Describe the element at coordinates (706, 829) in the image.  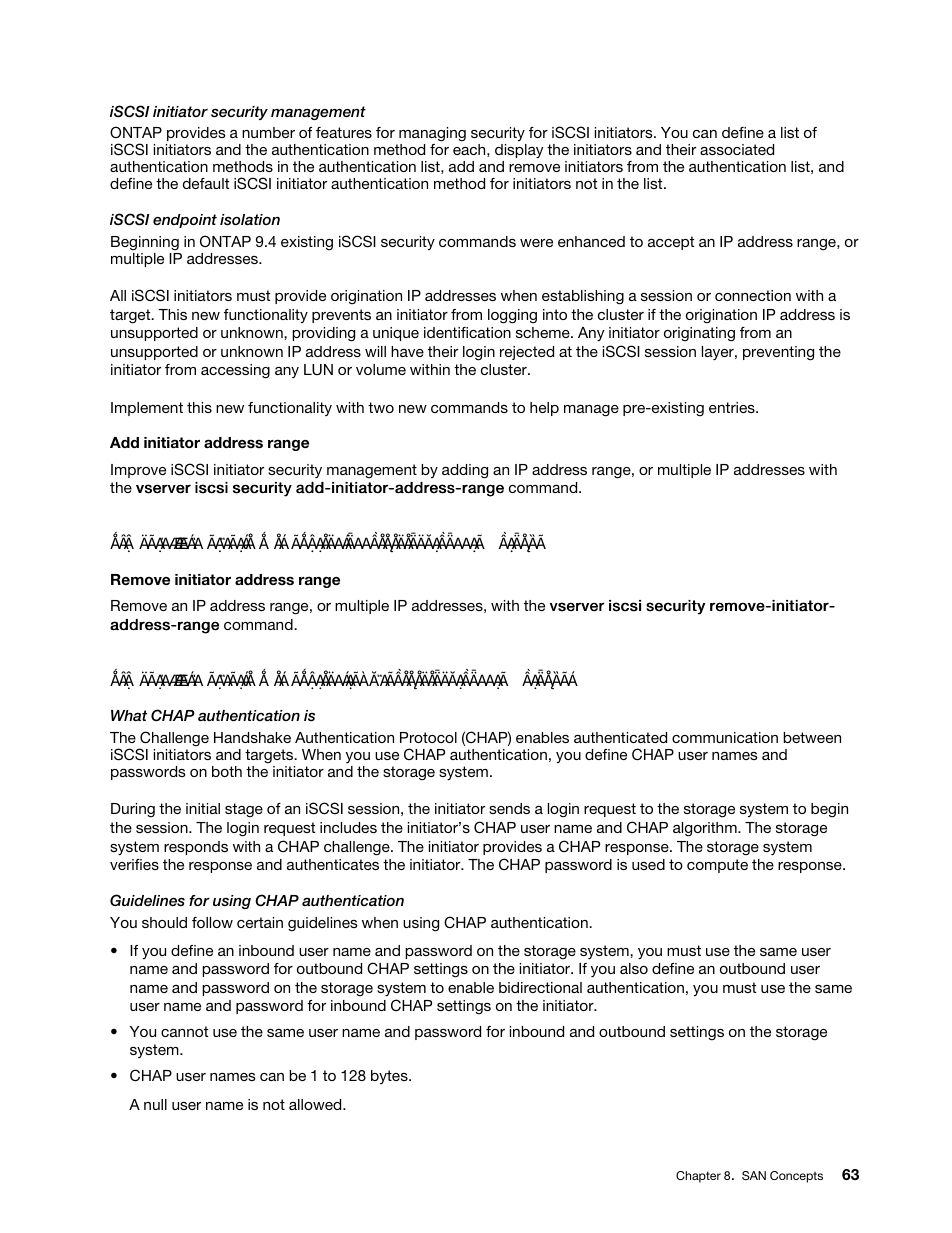
I see `algorithm` at that location.
